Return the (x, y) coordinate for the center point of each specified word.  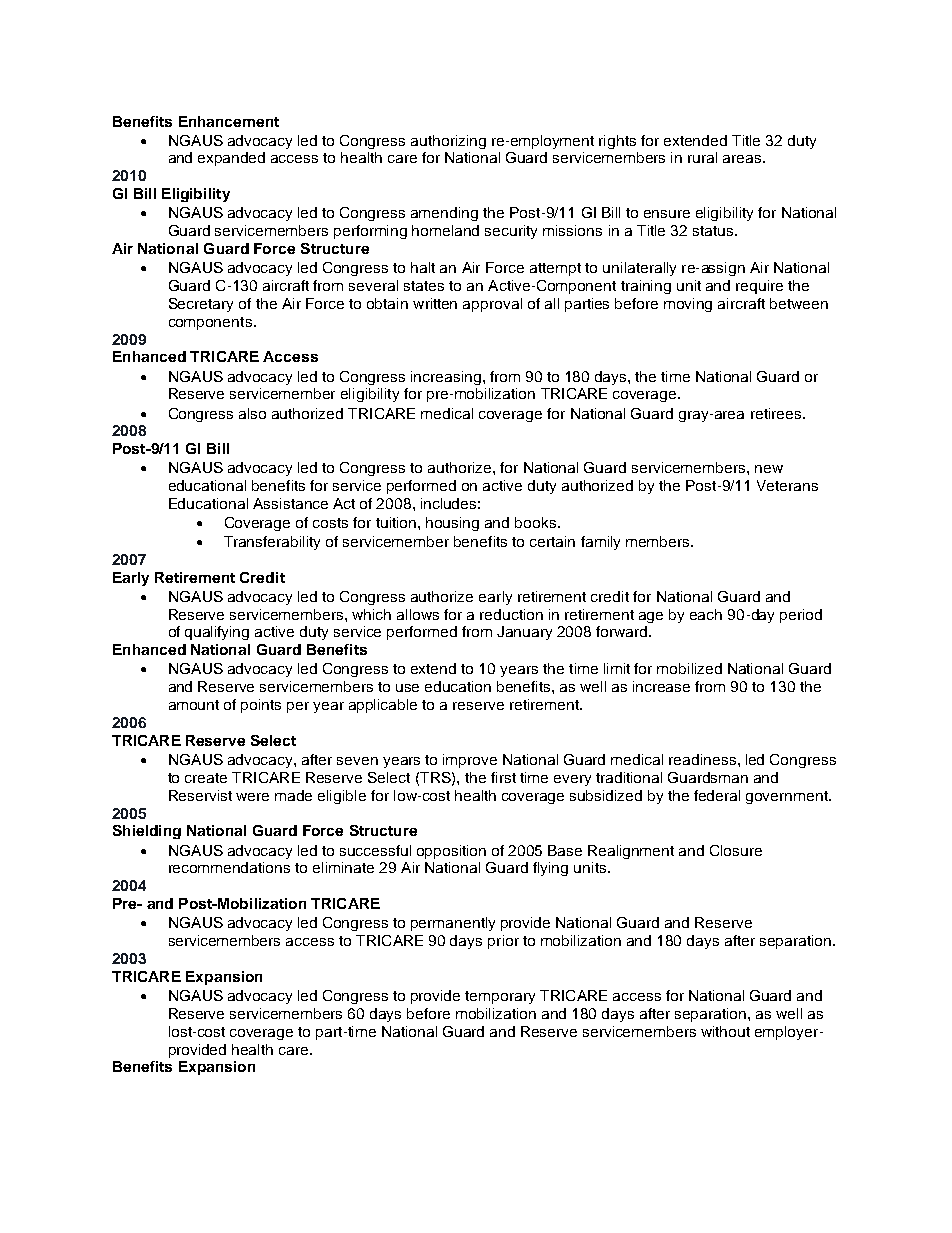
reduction (511, 614)
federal (717, 795)
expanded (231, 159)
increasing (446, 378)
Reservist (200, 795)
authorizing (448, 142)
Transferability (272, 543)
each (706, 614)
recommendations (229, 867)
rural (702, 157)
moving (688, 305)
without (725, 1031)
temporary (500, 997)
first (503, 777)
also (252, 413)
